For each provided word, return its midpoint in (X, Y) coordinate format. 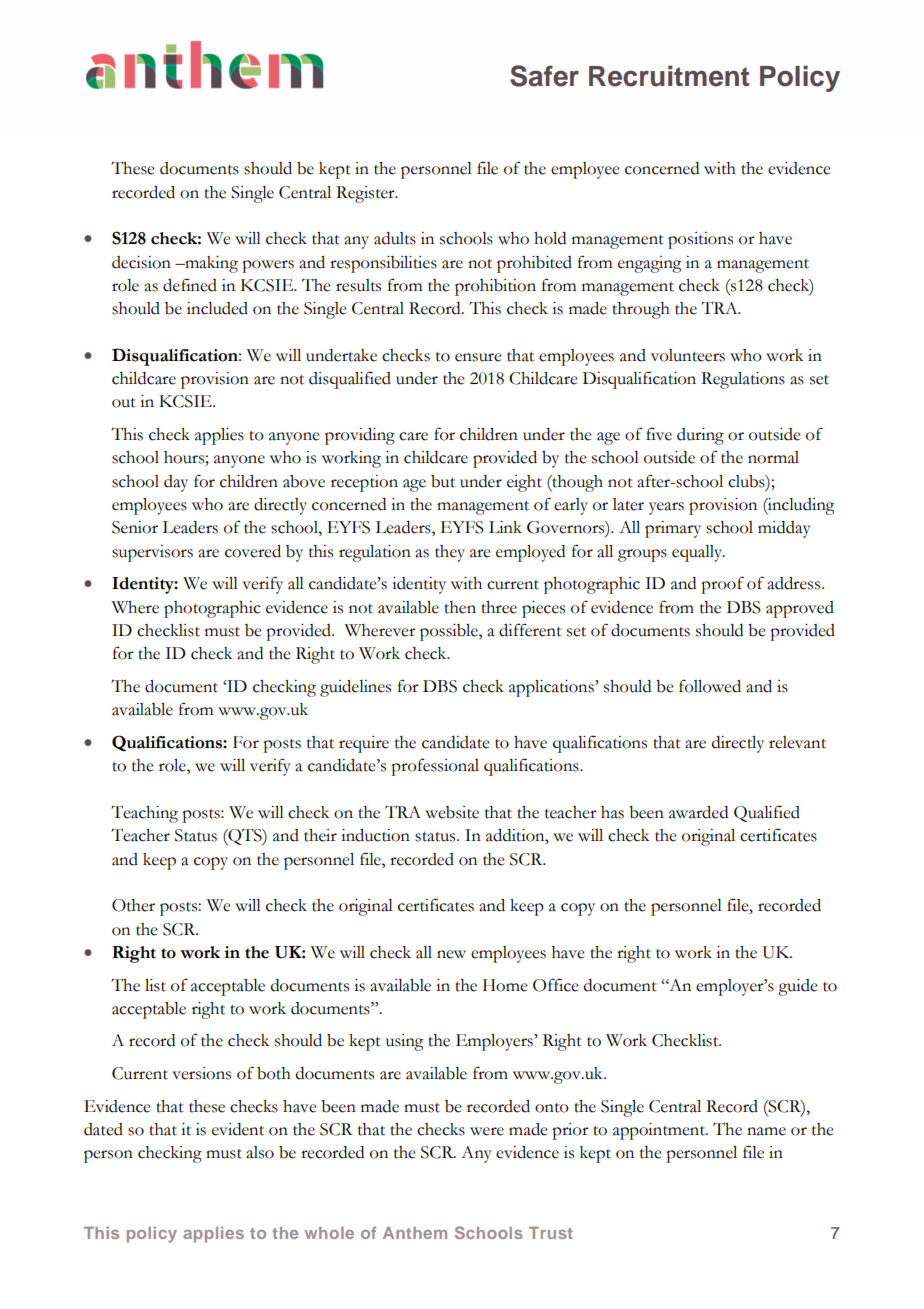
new (451, 954)
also (260, 1152)
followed (710, 686)
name (766, 1131)
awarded (698, 812)
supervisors (152, 553)
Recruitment (669, 76)
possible (450, 632)
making (210, 264)
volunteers (688, 355)
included (217, 308)
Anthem (415, 1233)
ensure (478, 357)
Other (133, 905)
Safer (544, 76)
